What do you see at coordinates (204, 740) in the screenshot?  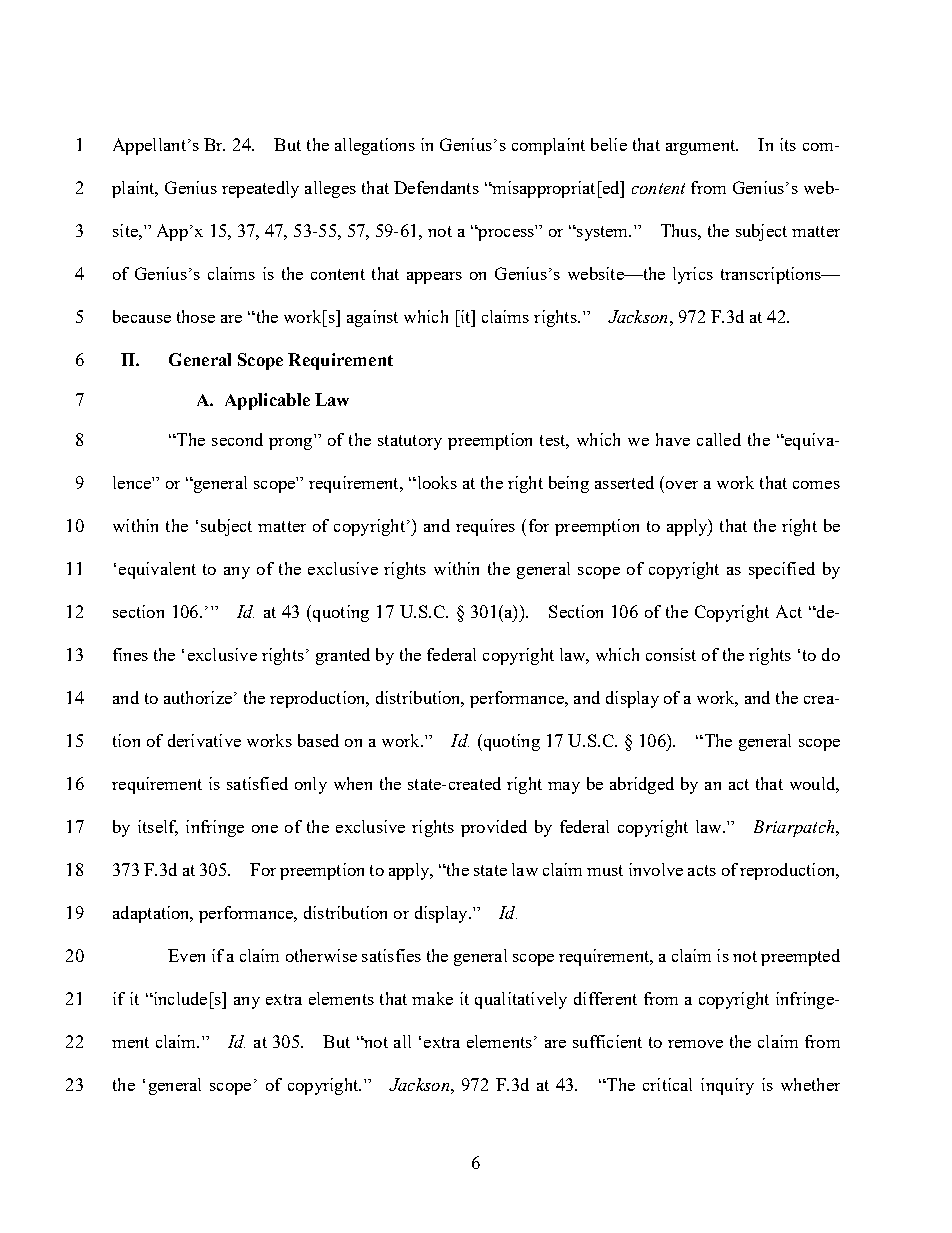 I see `derivative` at bounding box center [204, 740].
